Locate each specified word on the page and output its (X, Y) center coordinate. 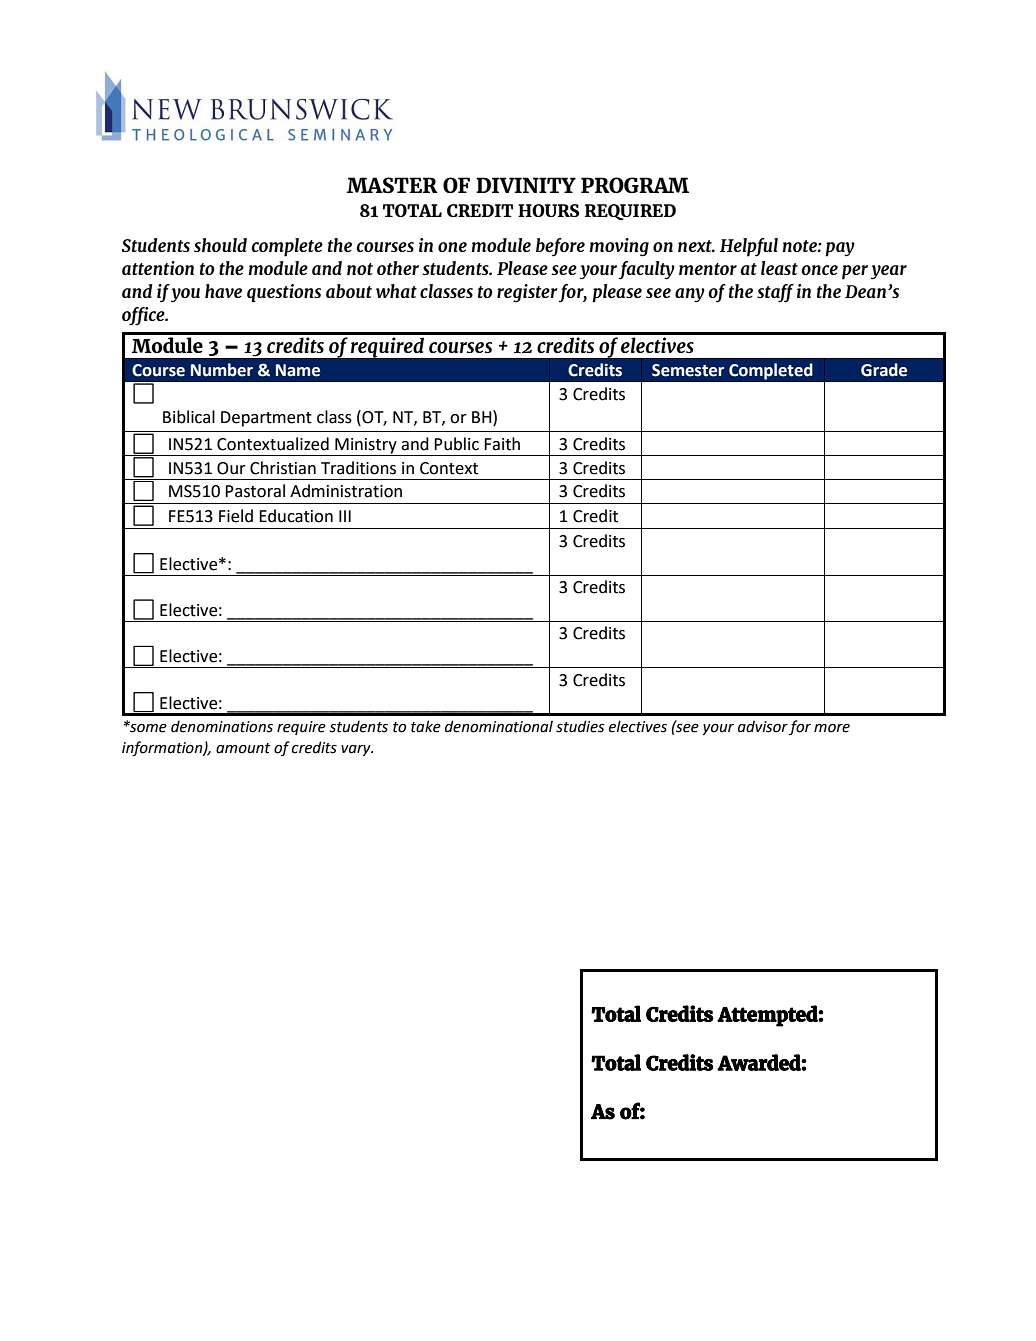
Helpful (749, 247)
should (220, 245)
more (832, 728)
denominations (222, 726)
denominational (499, 726)
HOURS (549, 210)
